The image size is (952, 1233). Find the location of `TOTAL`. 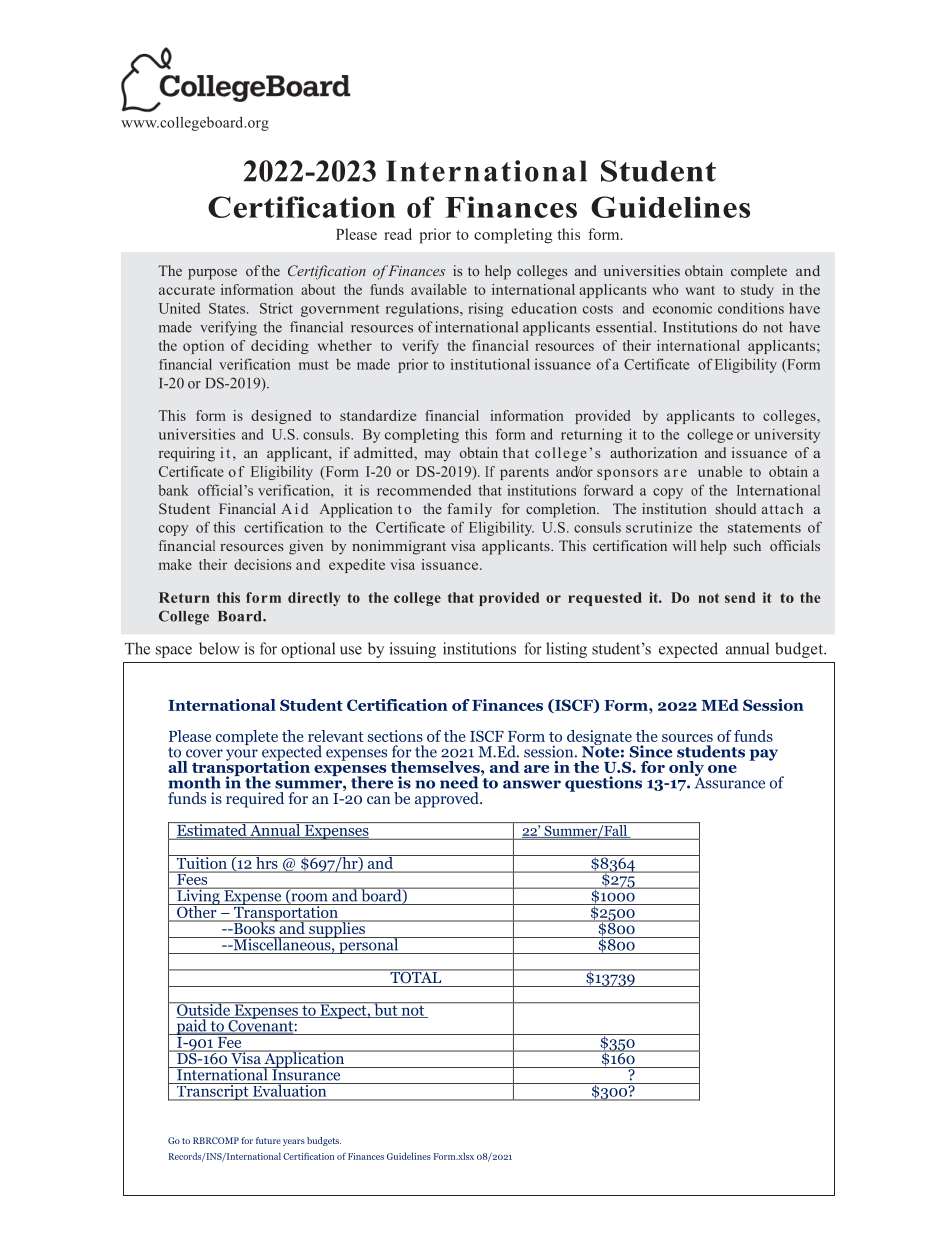

TOTAL is located at coordinates (416, 976).
